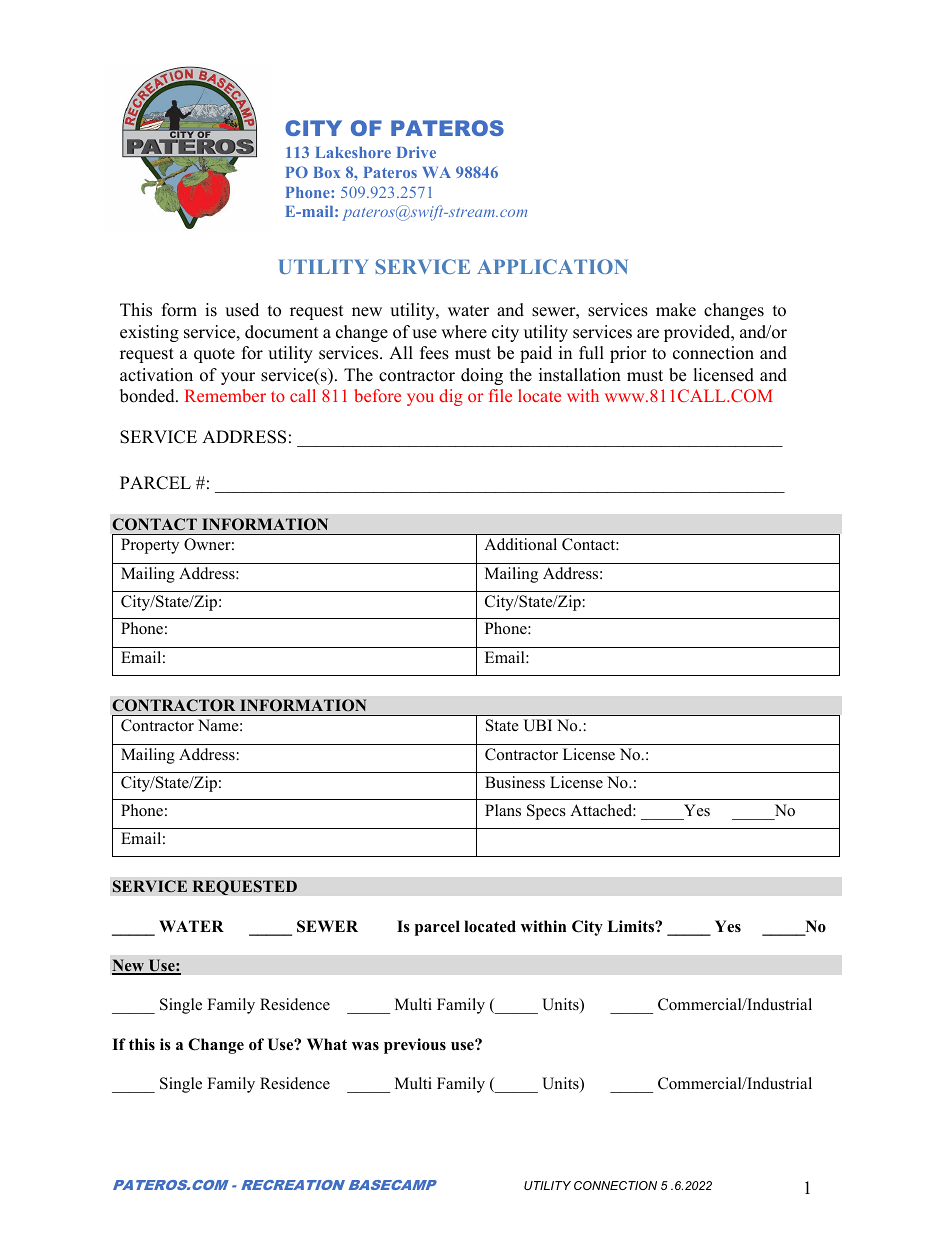  Describe the element at coordinates (552, 266) in the image. I see `APPLICATION` at that location.
